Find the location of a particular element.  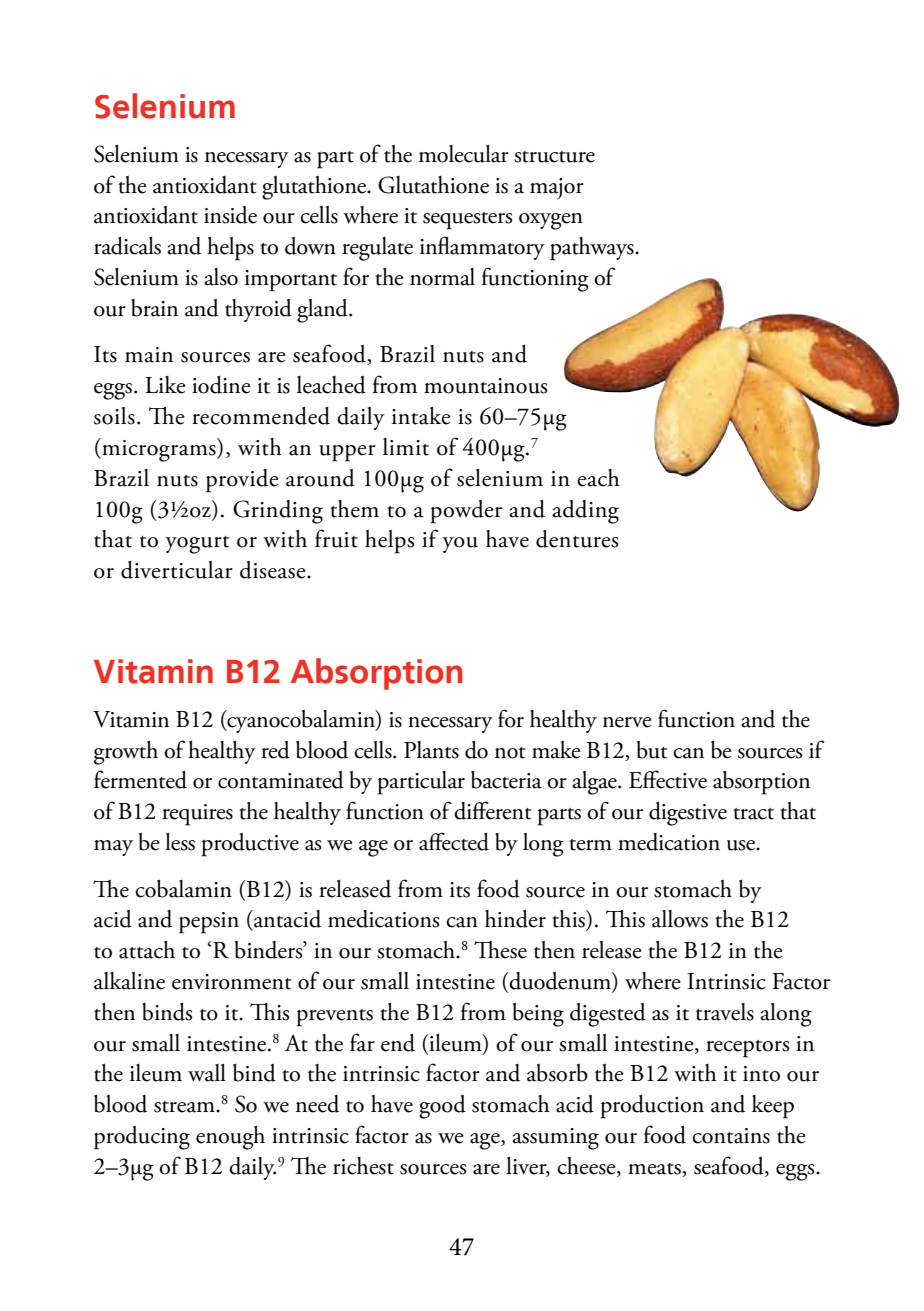

nerve is located at coordinates (627, 722).
